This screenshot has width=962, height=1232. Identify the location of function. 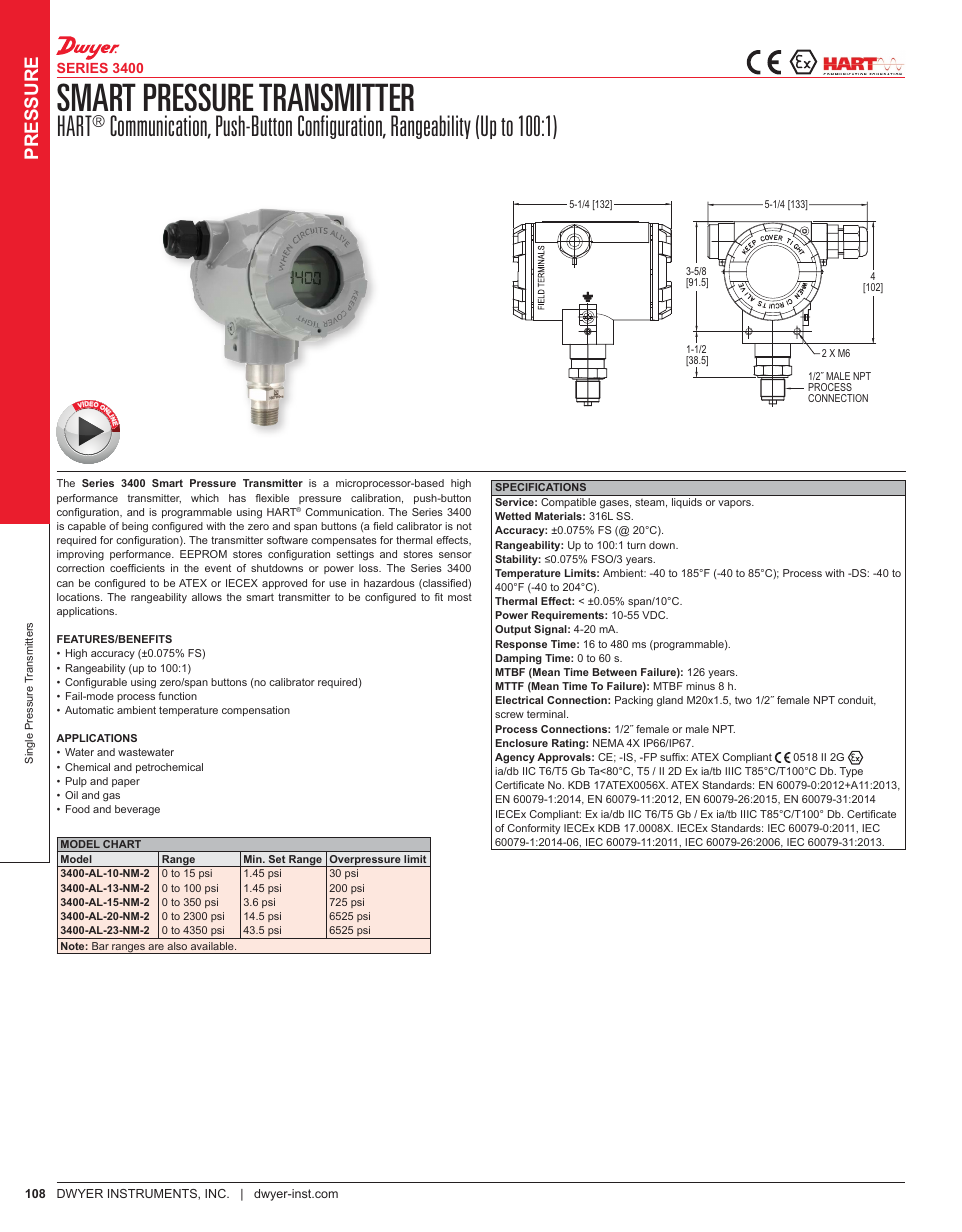
(177, 696).
